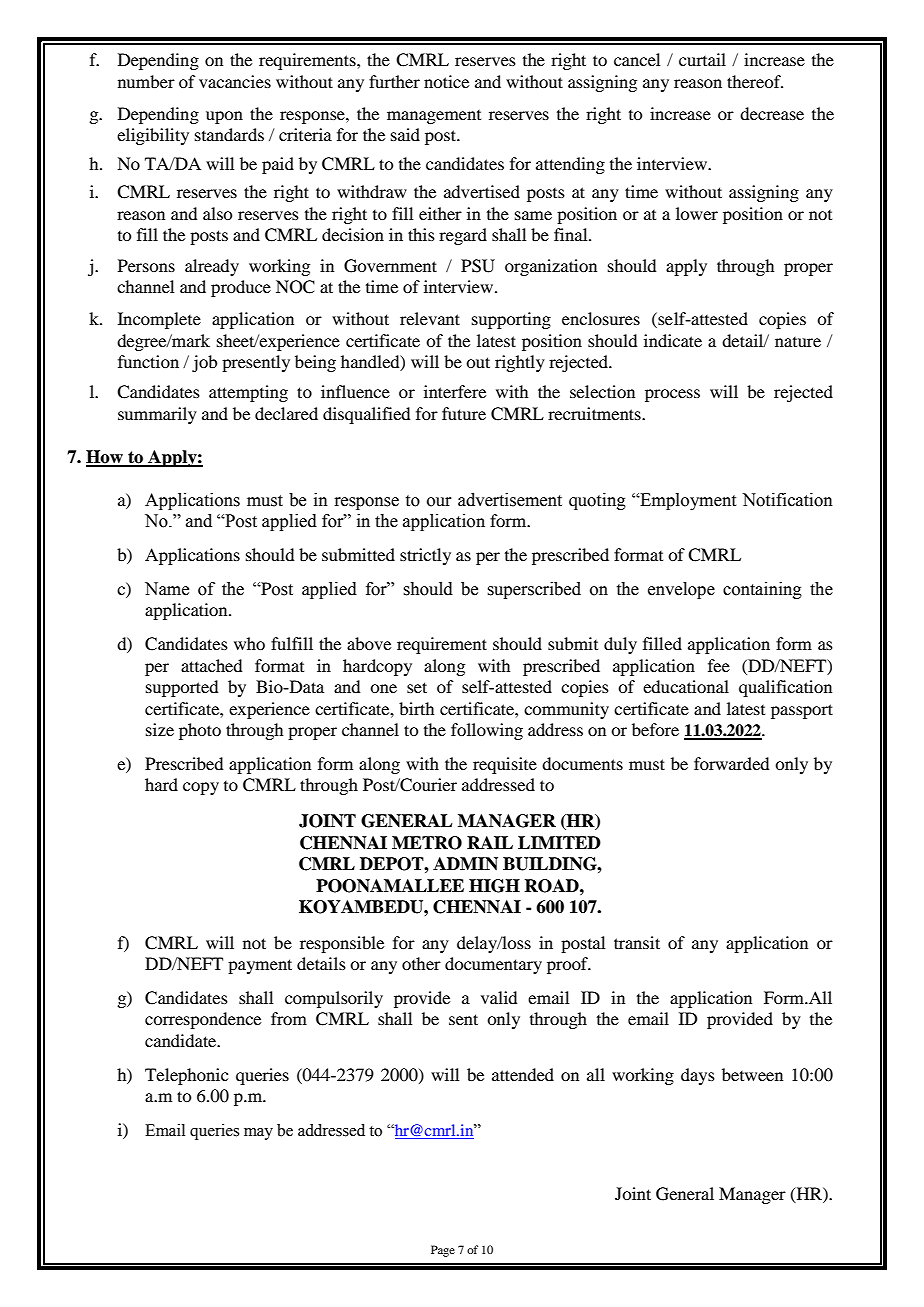  Describe the element at coordinates (211, 665) in the screenshot. I see `attached` at that location.
